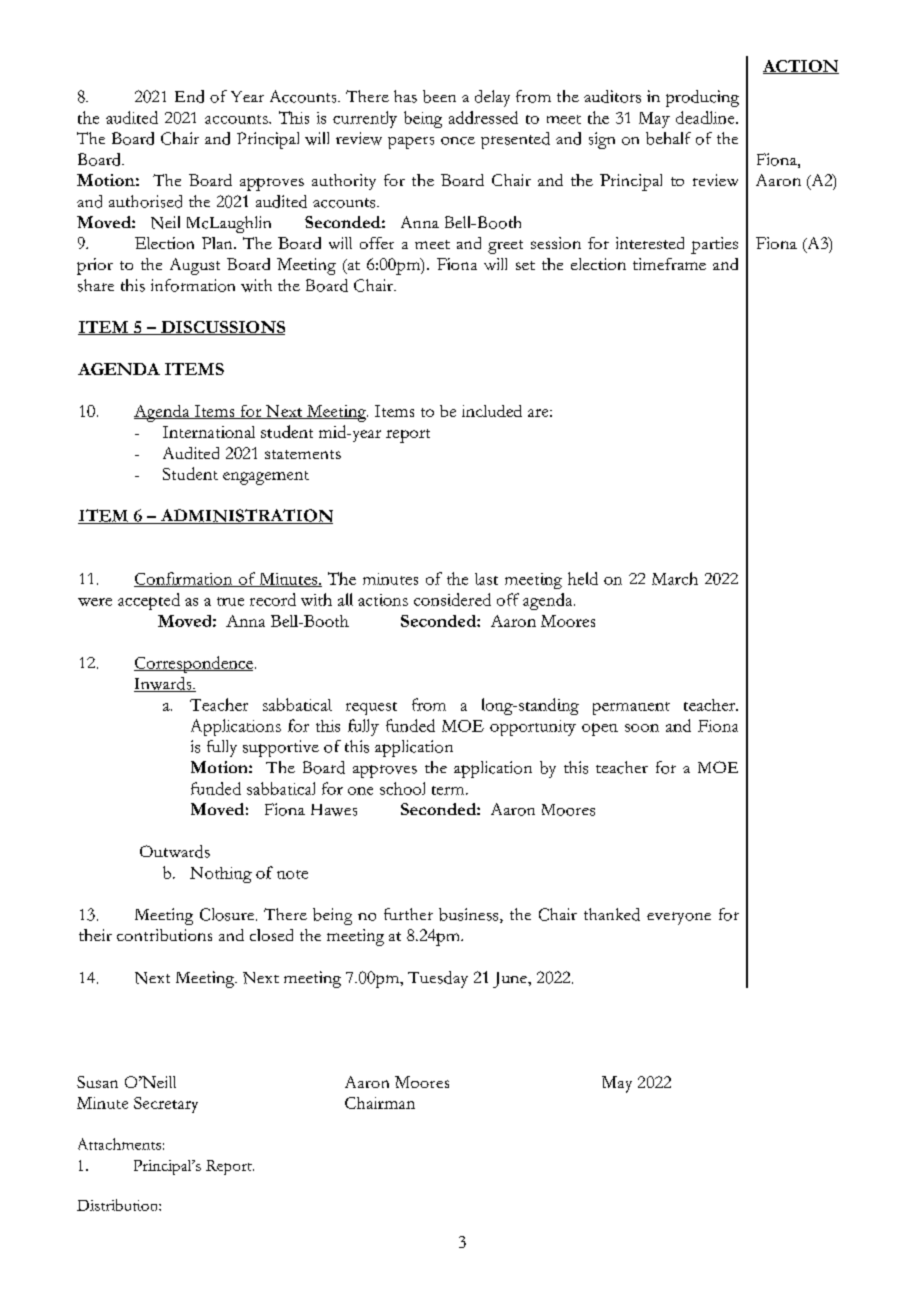 The width and height of the screenshot is (924, 1308). Describe the element at coordinates (145, 201) in the screenshot. I see `authorised` at that location.
